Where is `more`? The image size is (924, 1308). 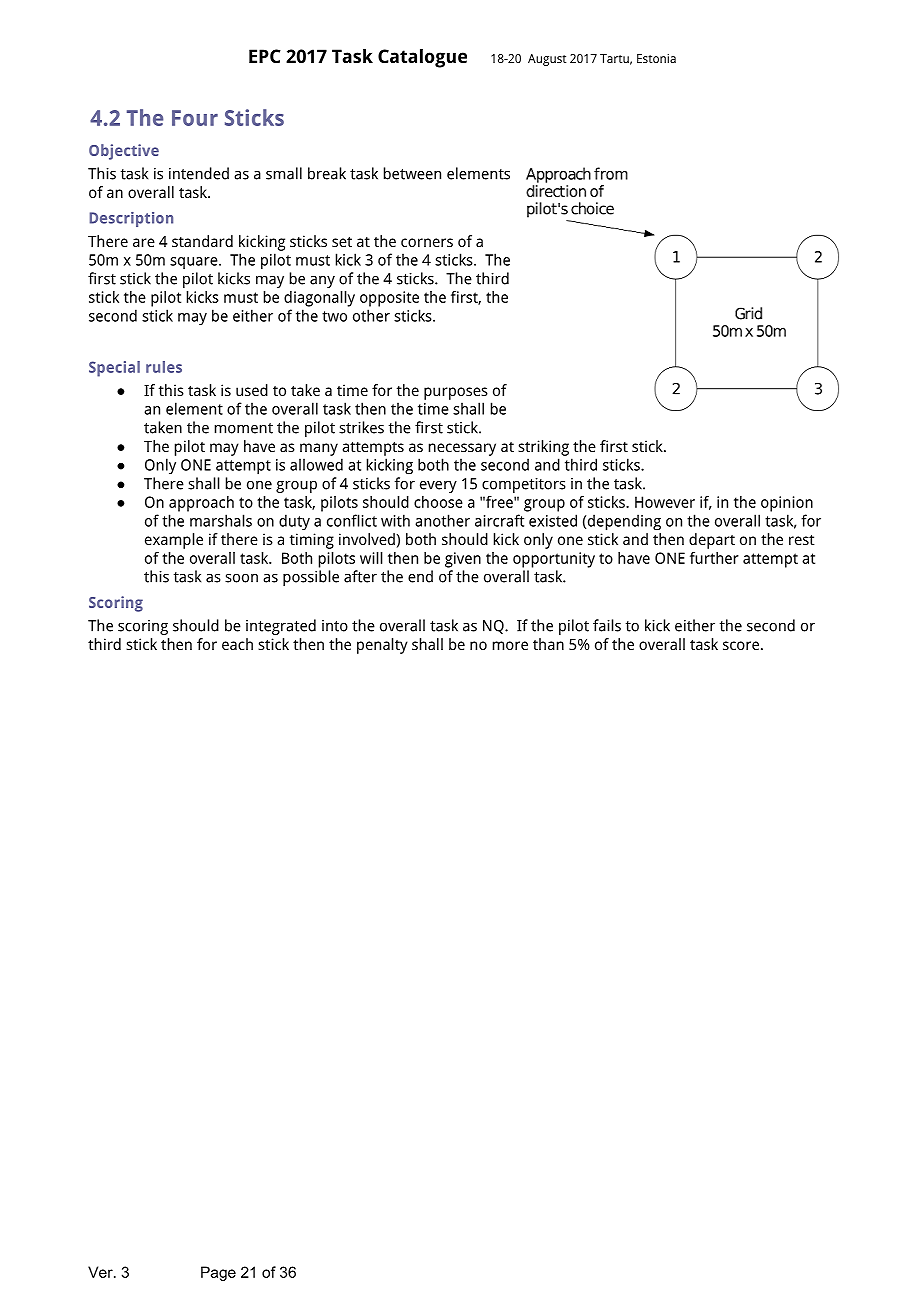
more is located at coordinates (510, 645).
